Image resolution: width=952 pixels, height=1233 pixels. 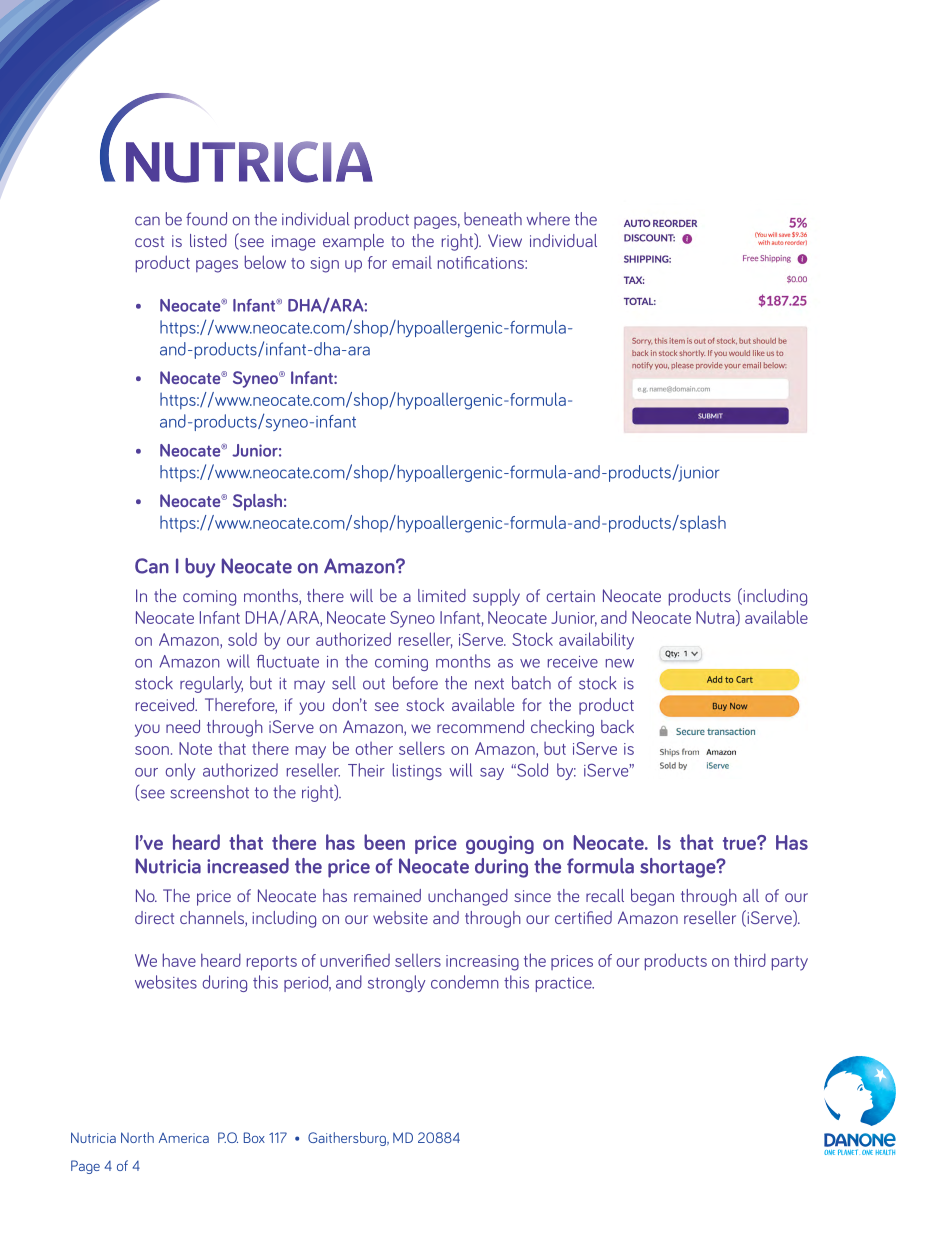 I want to click on listed, so click(x=208, y=240).
